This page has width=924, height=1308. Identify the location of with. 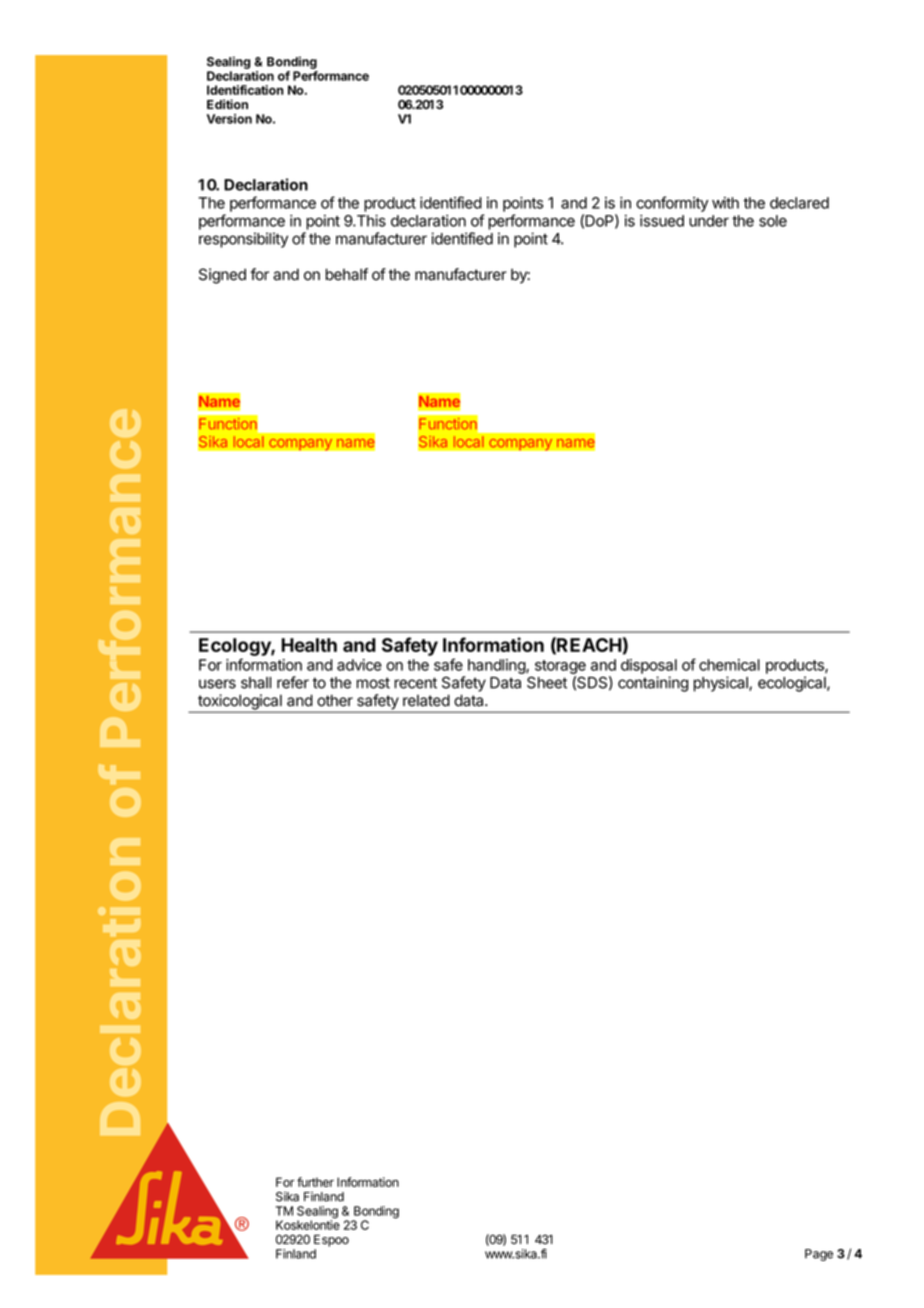
(725, 203).
